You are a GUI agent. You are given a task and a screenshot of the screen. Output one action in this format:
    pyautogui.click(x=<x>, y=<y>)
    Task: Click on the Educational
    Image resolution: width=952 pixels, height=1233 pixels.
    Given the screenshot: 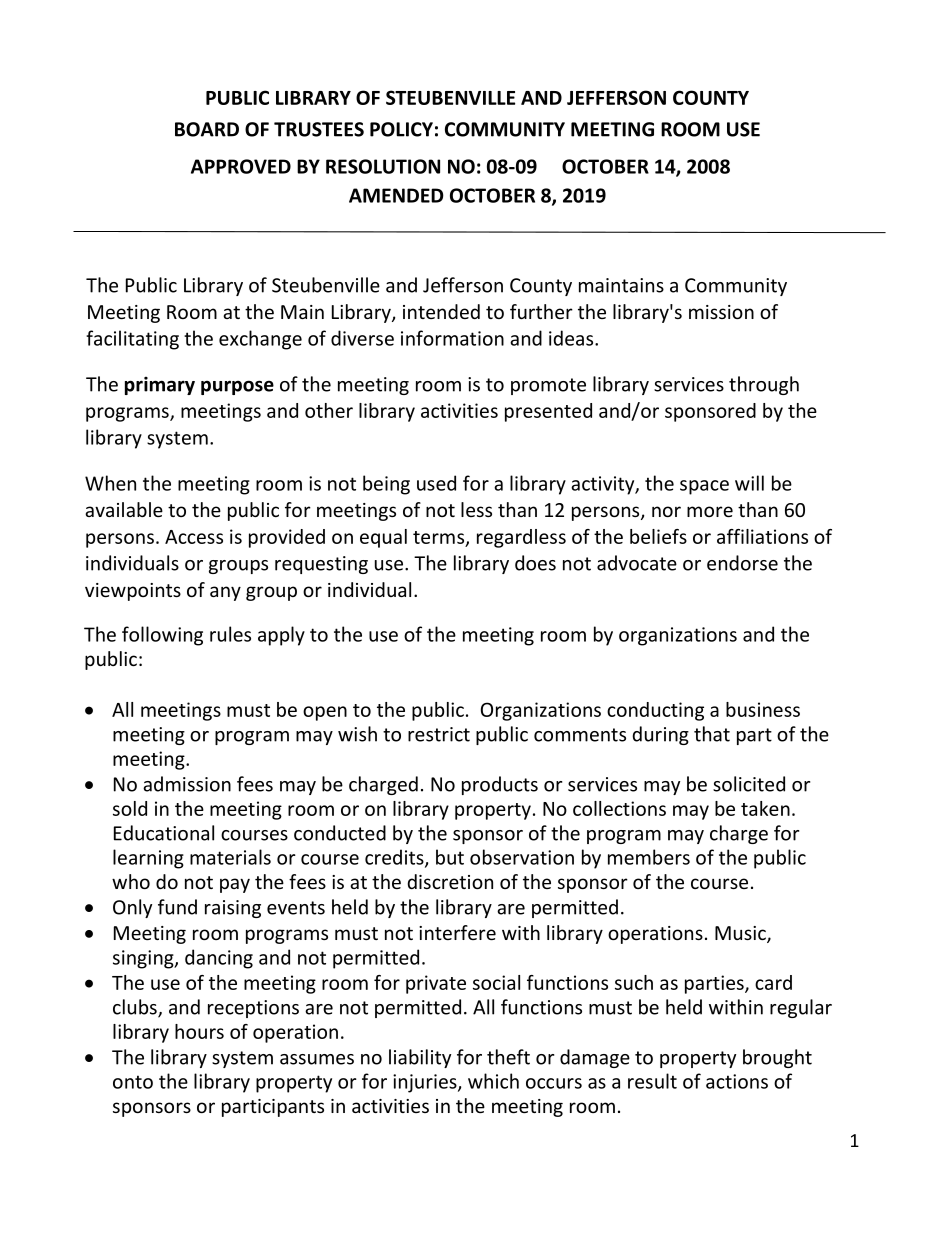 What is the action you would take?
    pyautogui.click(x=164, y=833)
